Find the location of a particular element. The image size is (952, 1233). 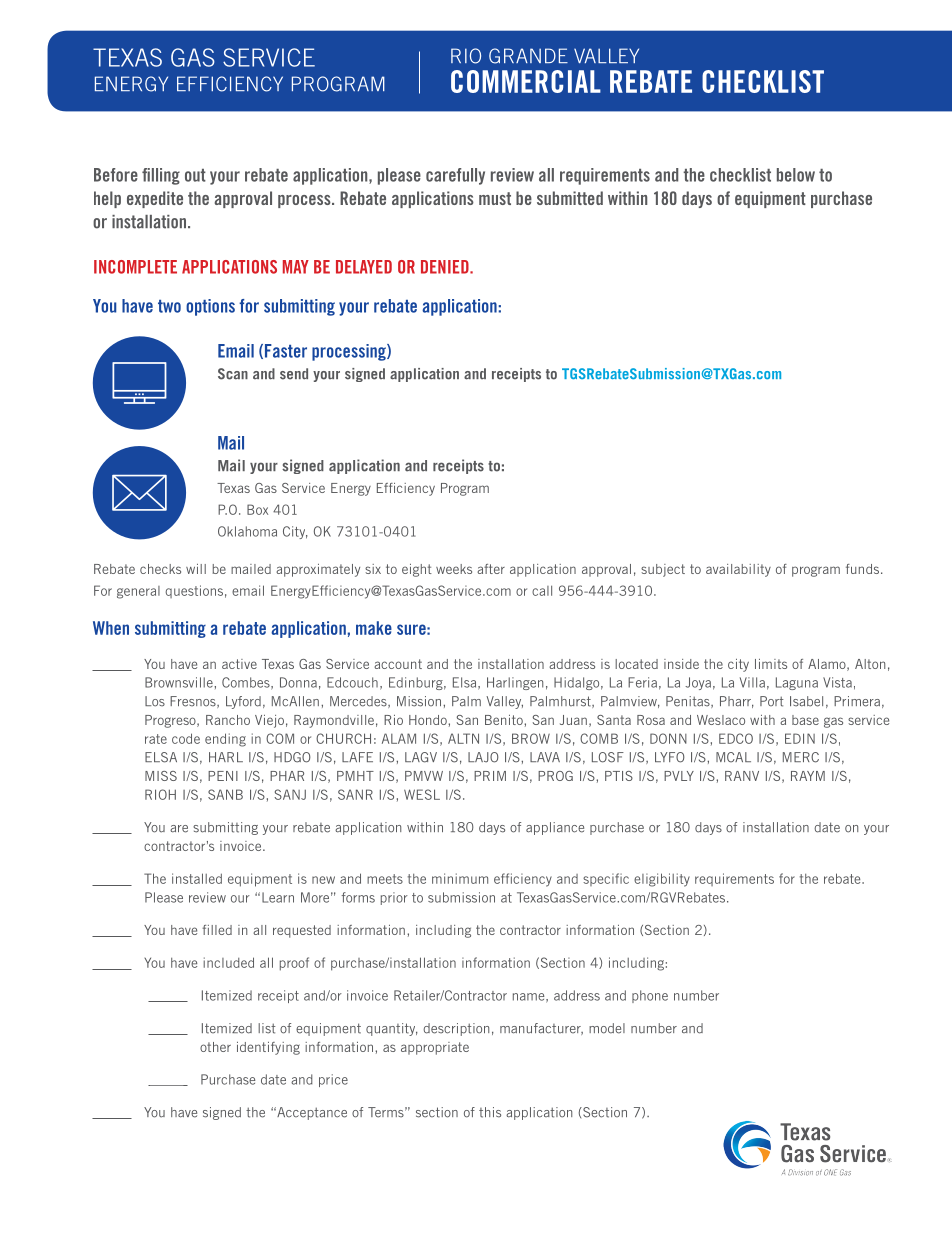

GRANDE is located at coordinates (528, 56).
